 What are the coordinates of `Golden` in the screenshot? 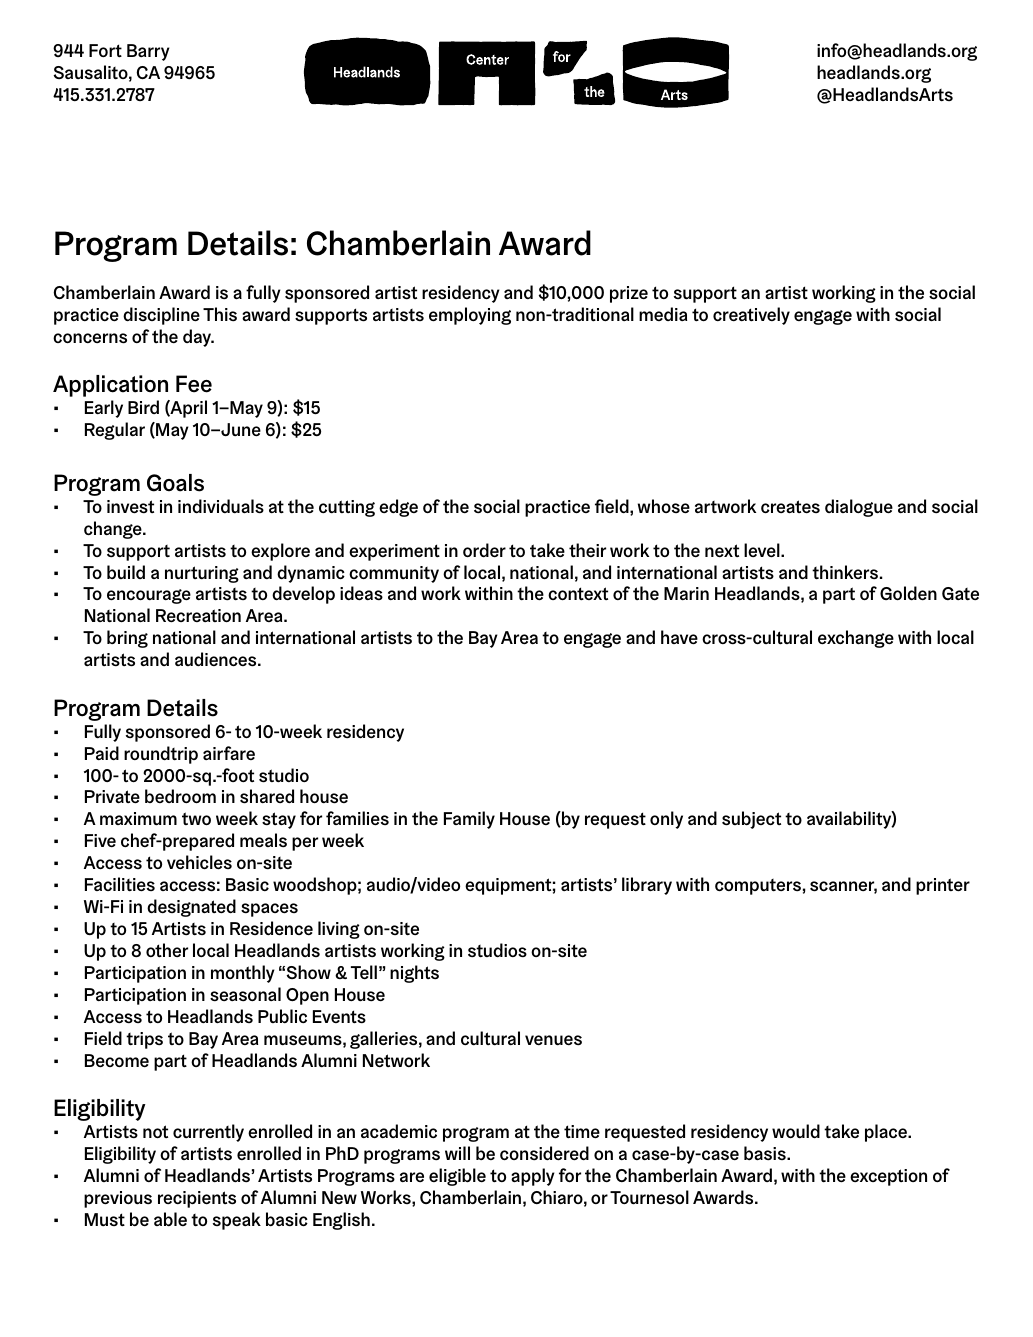 It's located at (908, 593).
